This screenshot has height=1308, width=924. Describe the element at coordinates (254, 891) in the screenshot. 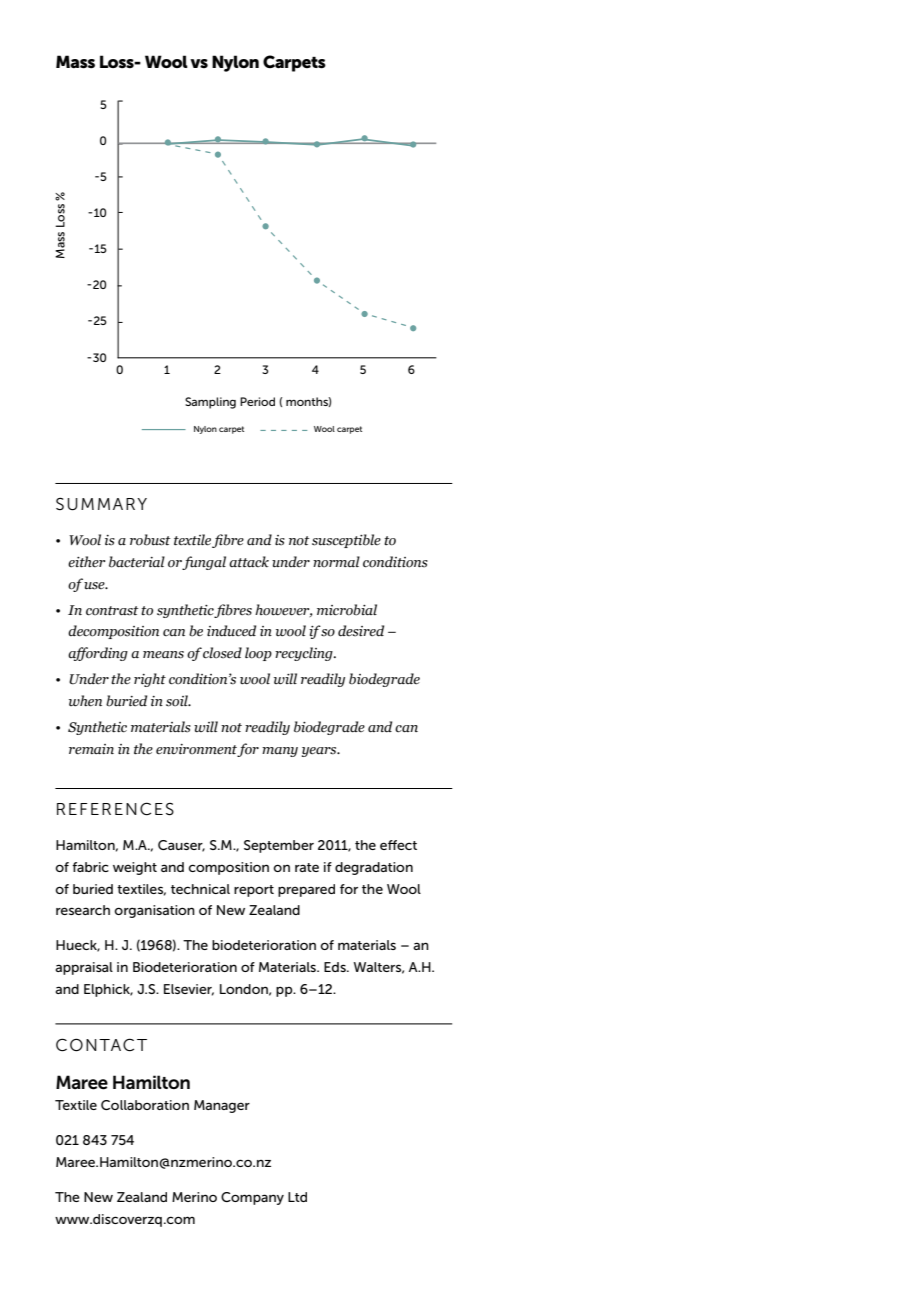

I see `report` at that location.
